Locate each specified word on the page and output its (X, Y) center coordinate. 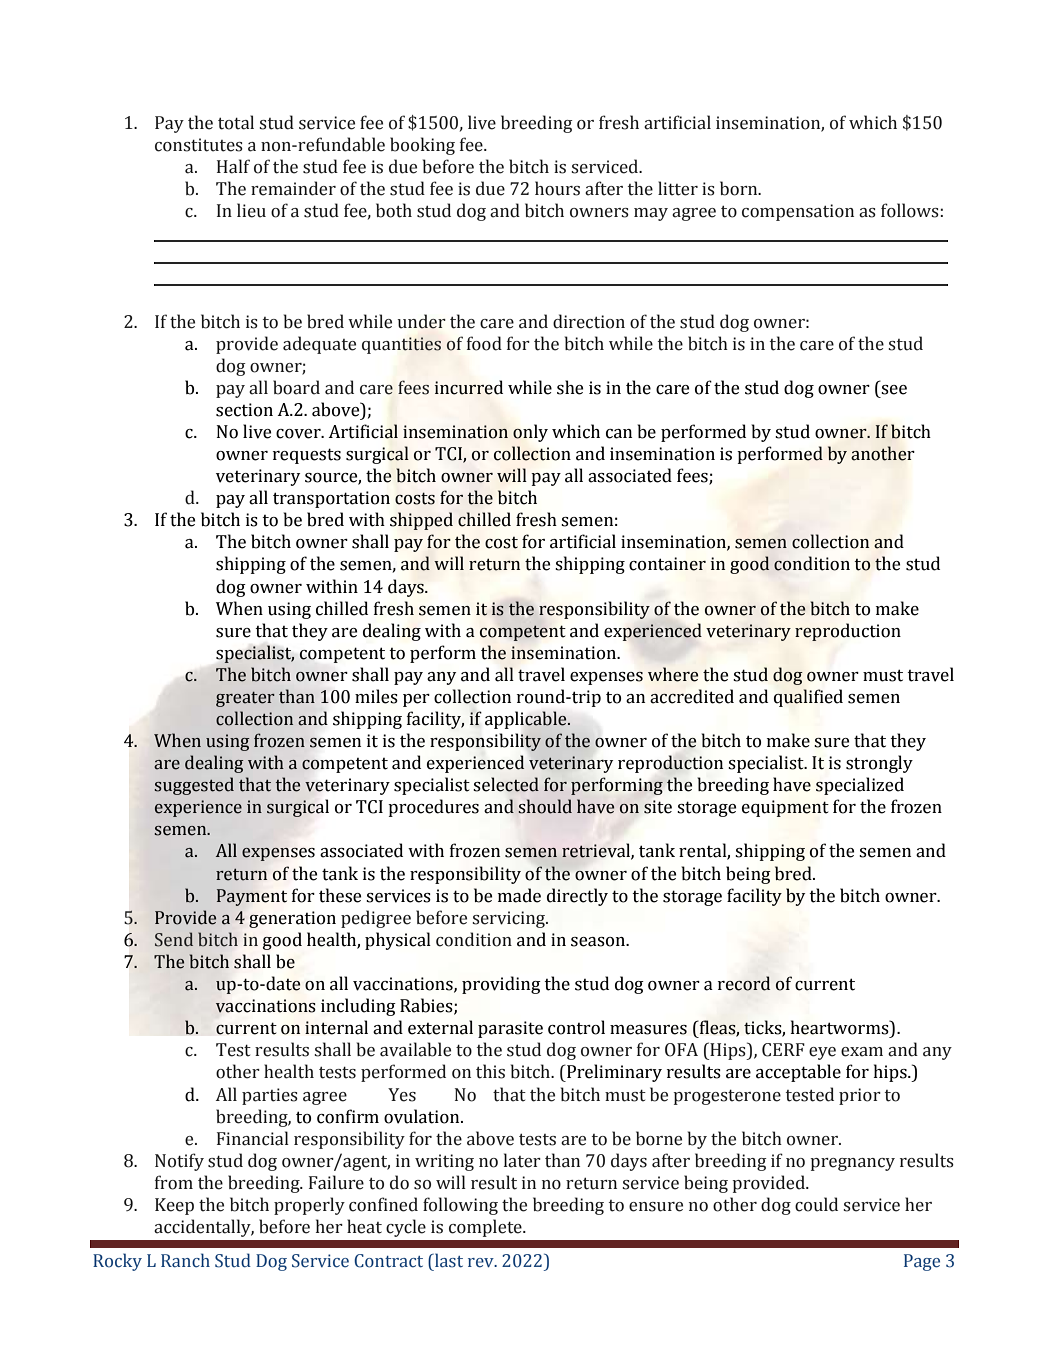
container (667, 564)
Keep (174, 1206)
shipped (421, 521)
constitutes (199, 145)
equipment (785, 808)
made (519, 895)
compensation (798, 212)
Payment (251, 897)
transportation (331, 499)
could (816, 1204)
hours (557, 188)
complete (486, 1228)
